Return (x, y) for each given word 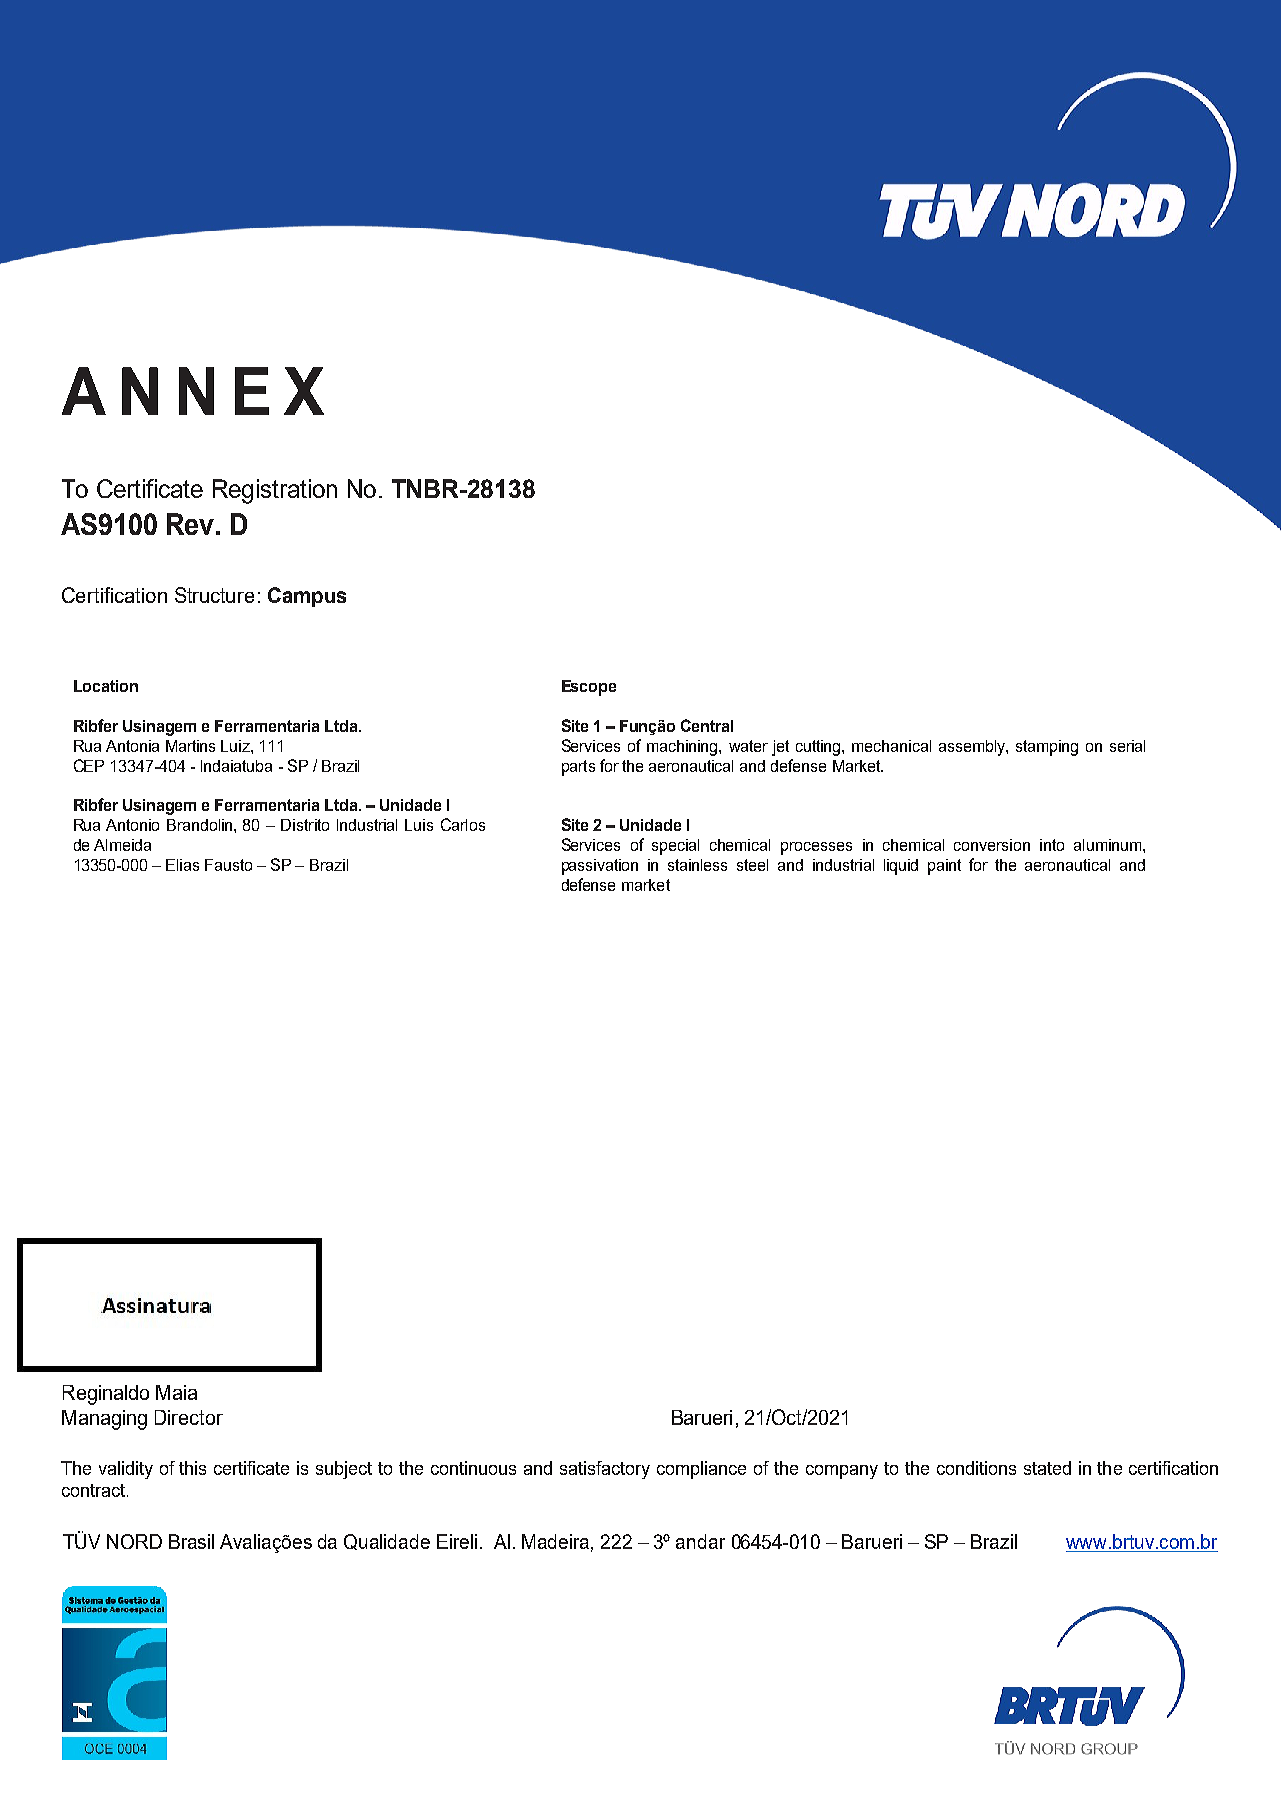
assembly (973, 748)
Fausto (228, 865)
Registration (275, 491)
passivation (600, 867)
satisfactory (605, 1470)
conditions (976, 1468)
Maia (176, 1392)
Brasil (191, 1541)
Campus (307, 597)
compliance (701, 1470)
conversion (992, 845)
